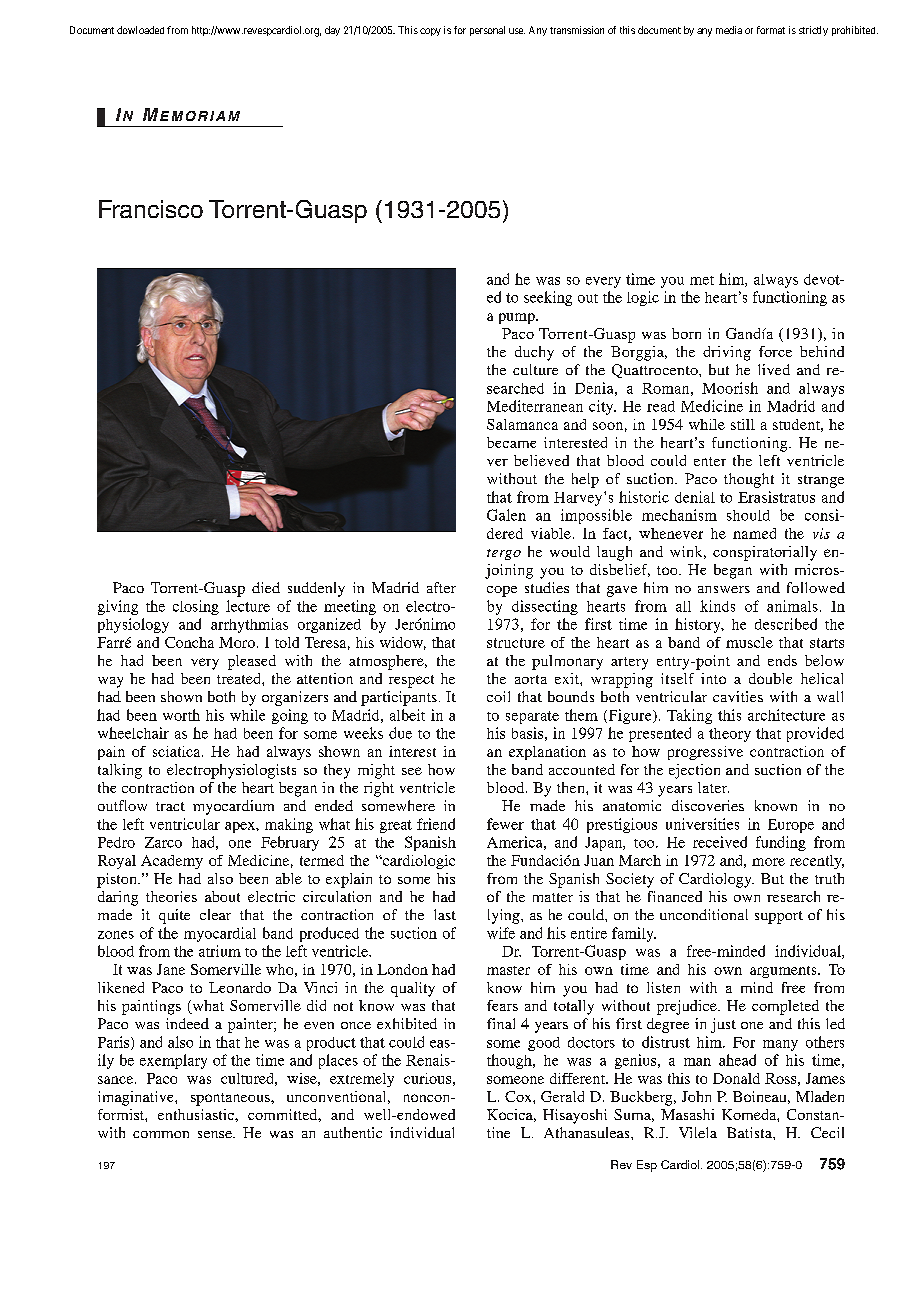 The height and width of the image is (1308, 924). Describe the element at coordinates (487, 31) in the image. I see `personal` at that location.
